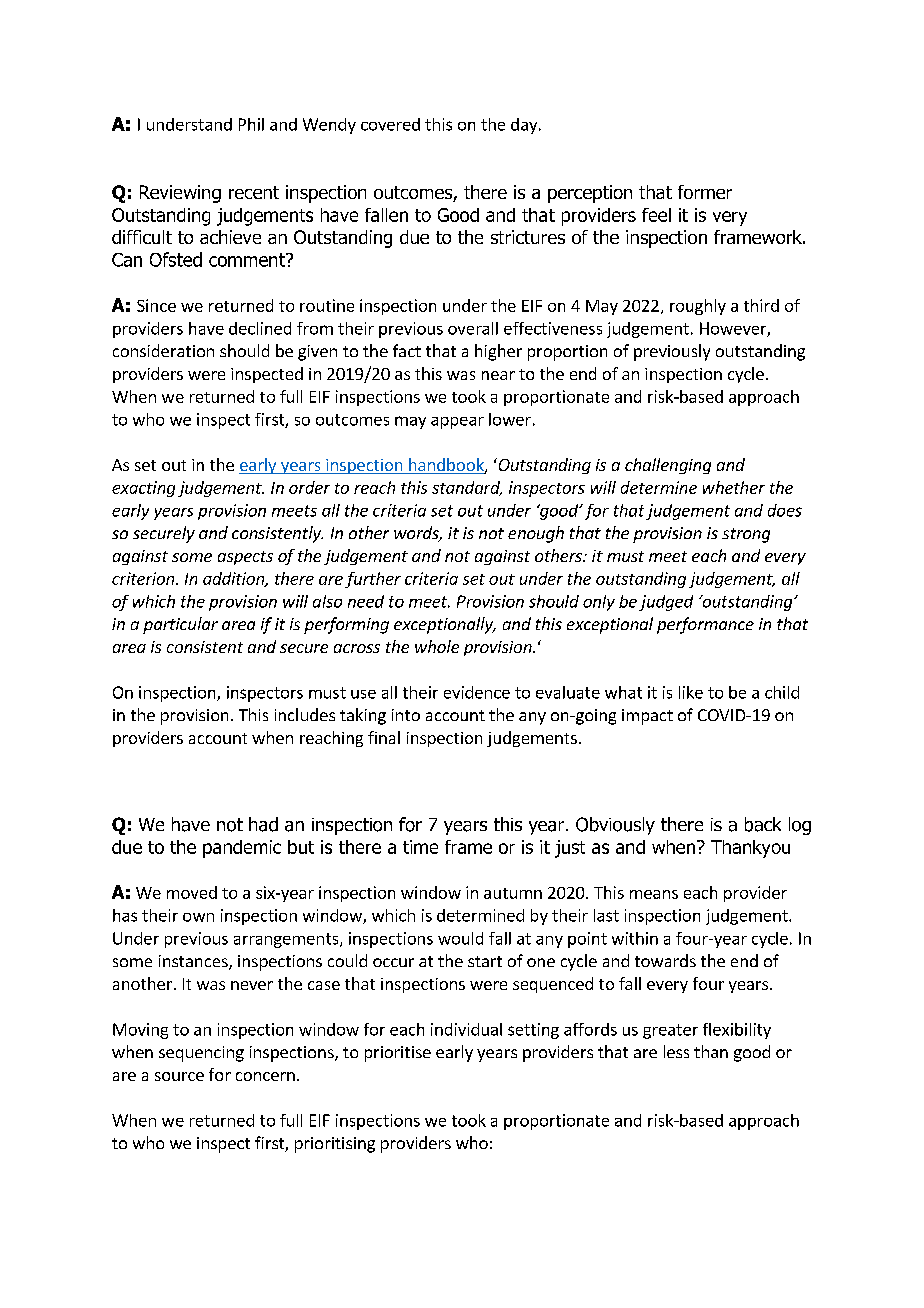 The height and width of the image is (1308, 924). I want to click on Reviewing, so click(180, 194).
